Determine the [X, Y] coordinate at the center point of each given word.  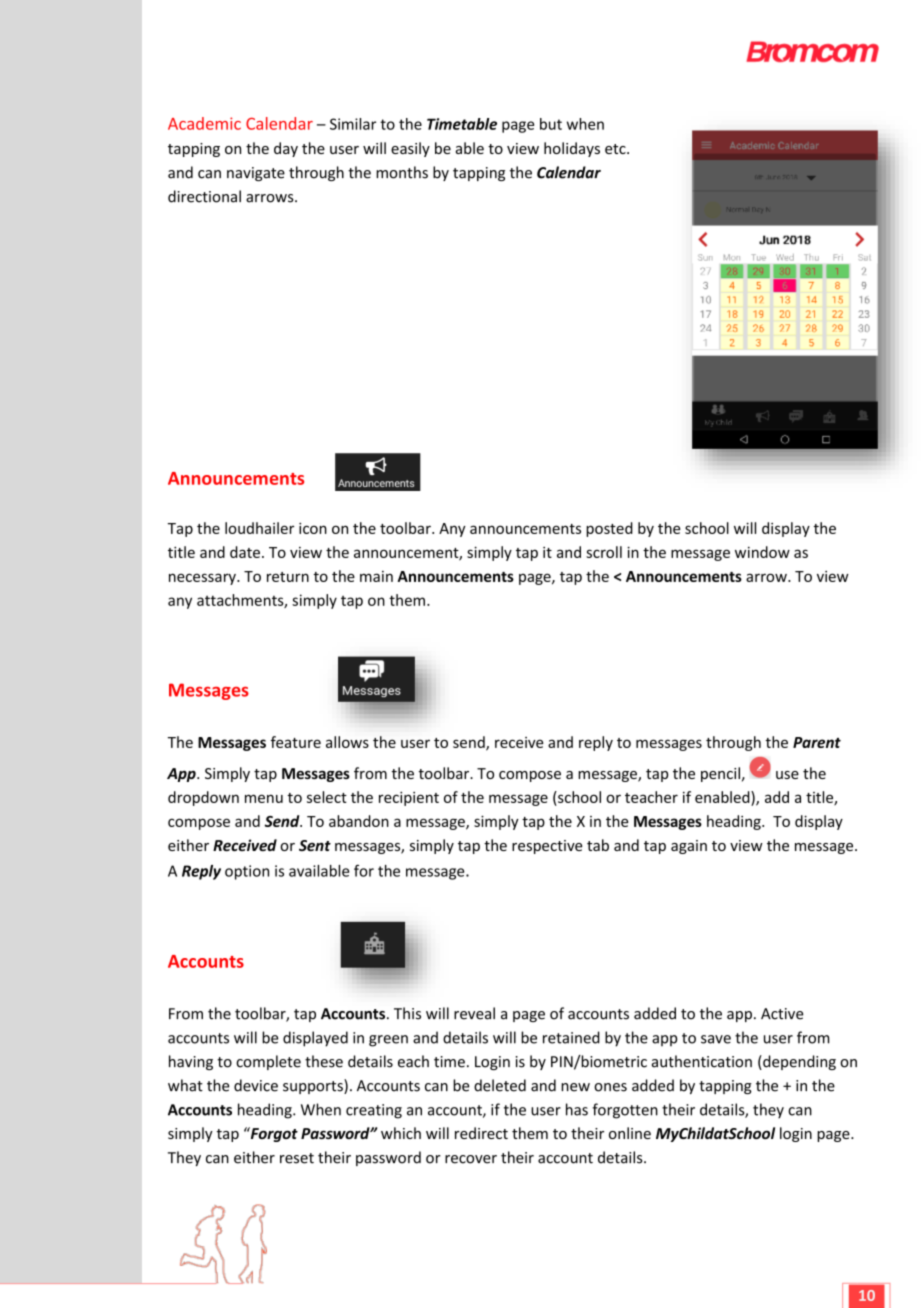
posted [609, 529]
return [288, 577]
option [247, 872]
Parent [817, 742]
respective [547, 847]
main [376, 576]
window [762, 552]
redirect [481, 1133]
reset [297, 1158]
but [551, 124]
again [689, 847]
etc [616, 149]
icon [313, 528]
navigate [256, 174]
